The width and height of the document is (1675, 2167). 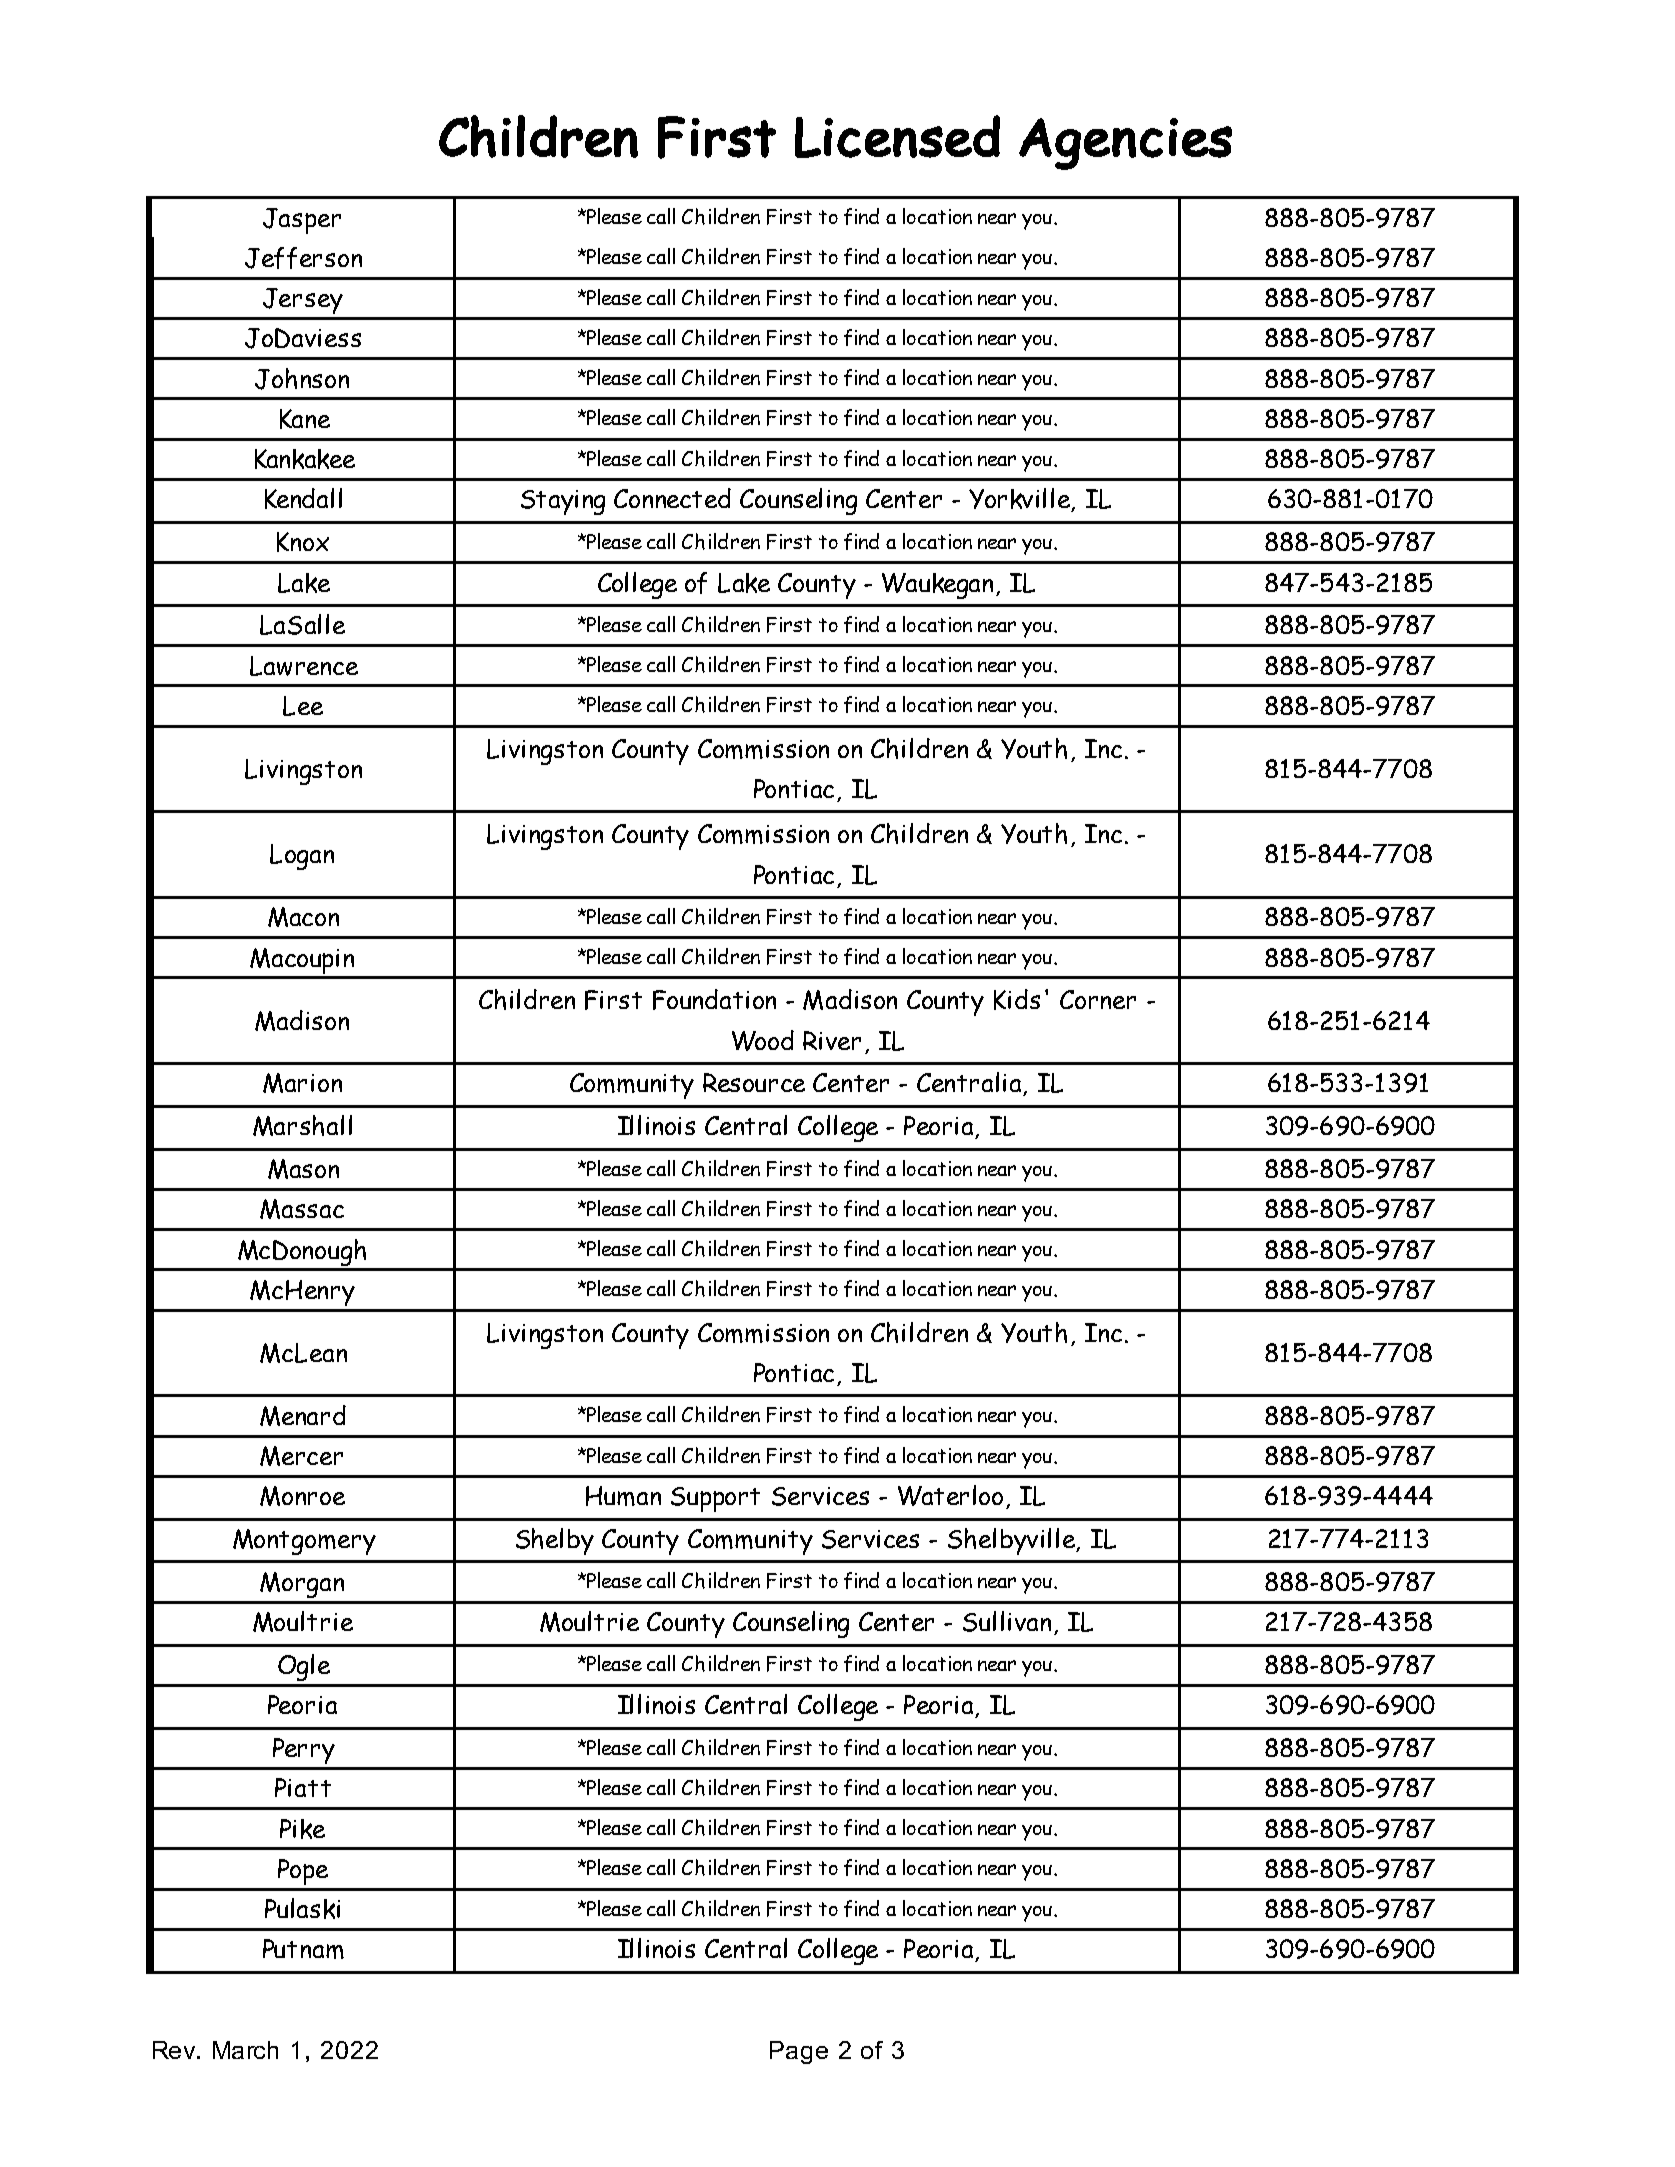 I want to click on Kids, so click(x=1017, y=999).
